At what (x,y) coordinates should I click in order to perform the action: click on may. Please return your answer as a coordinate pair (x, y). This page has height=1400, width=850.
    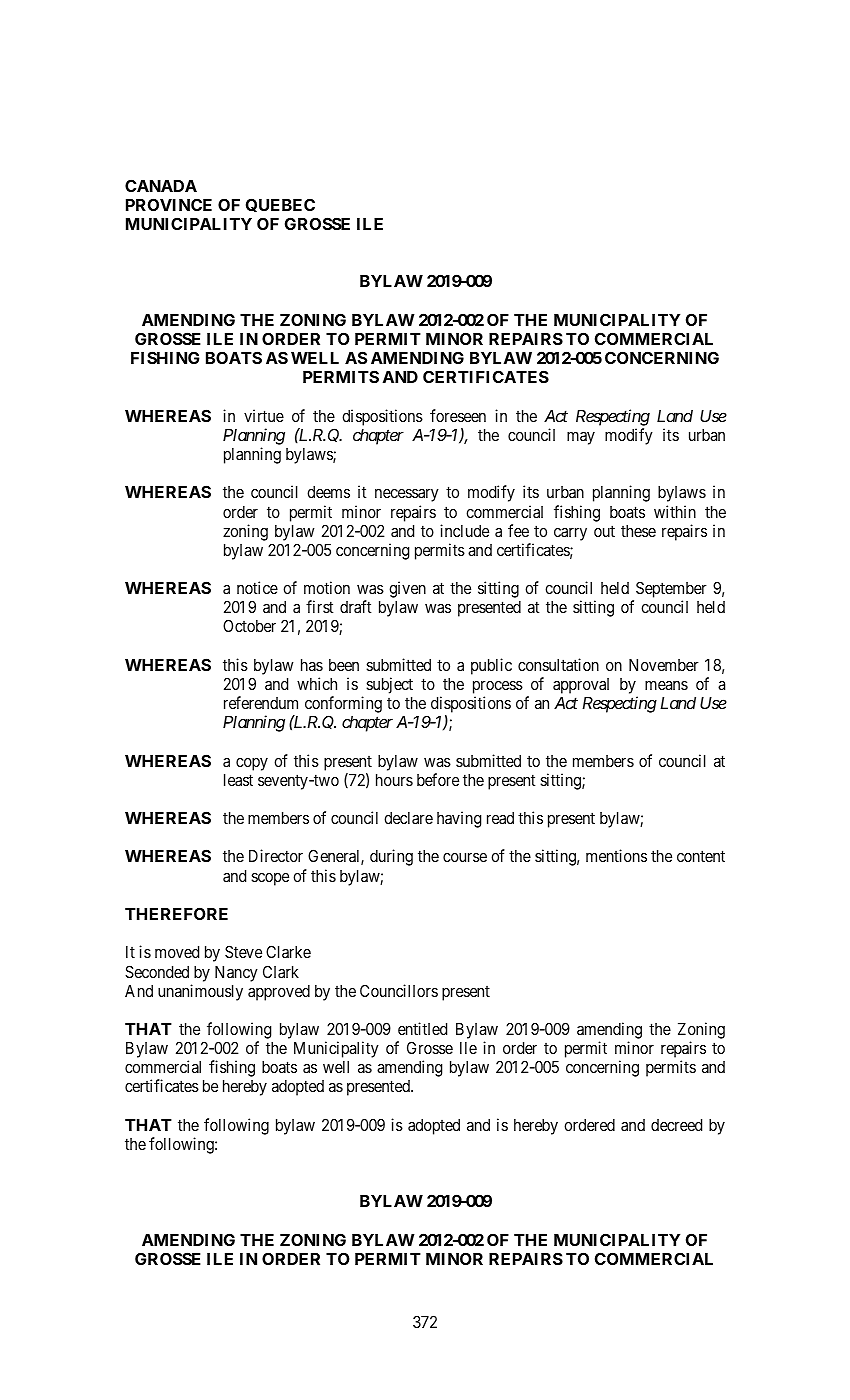
    Looking at the image, I should click on (581, 438).
